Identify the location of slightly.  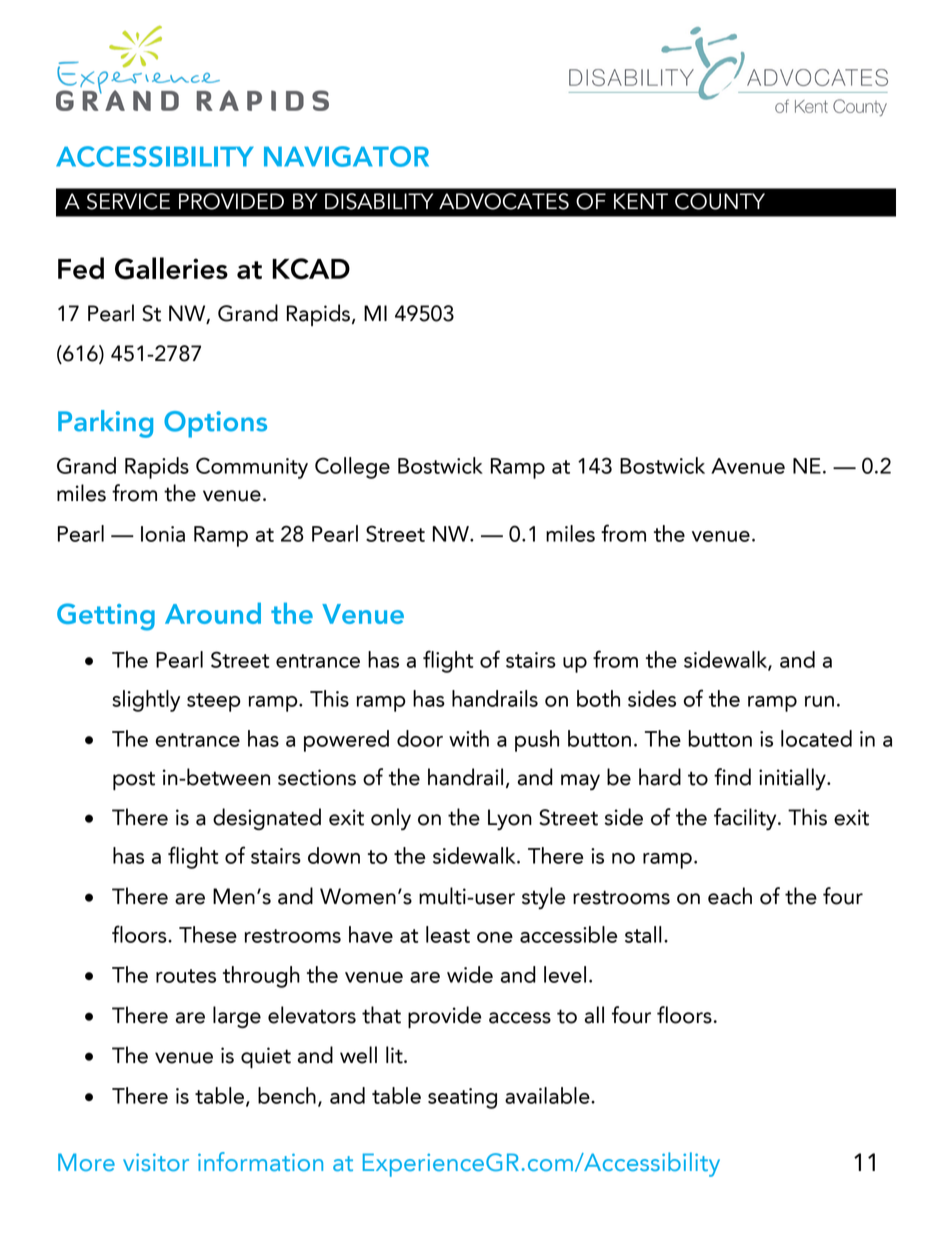
(146, 701).
